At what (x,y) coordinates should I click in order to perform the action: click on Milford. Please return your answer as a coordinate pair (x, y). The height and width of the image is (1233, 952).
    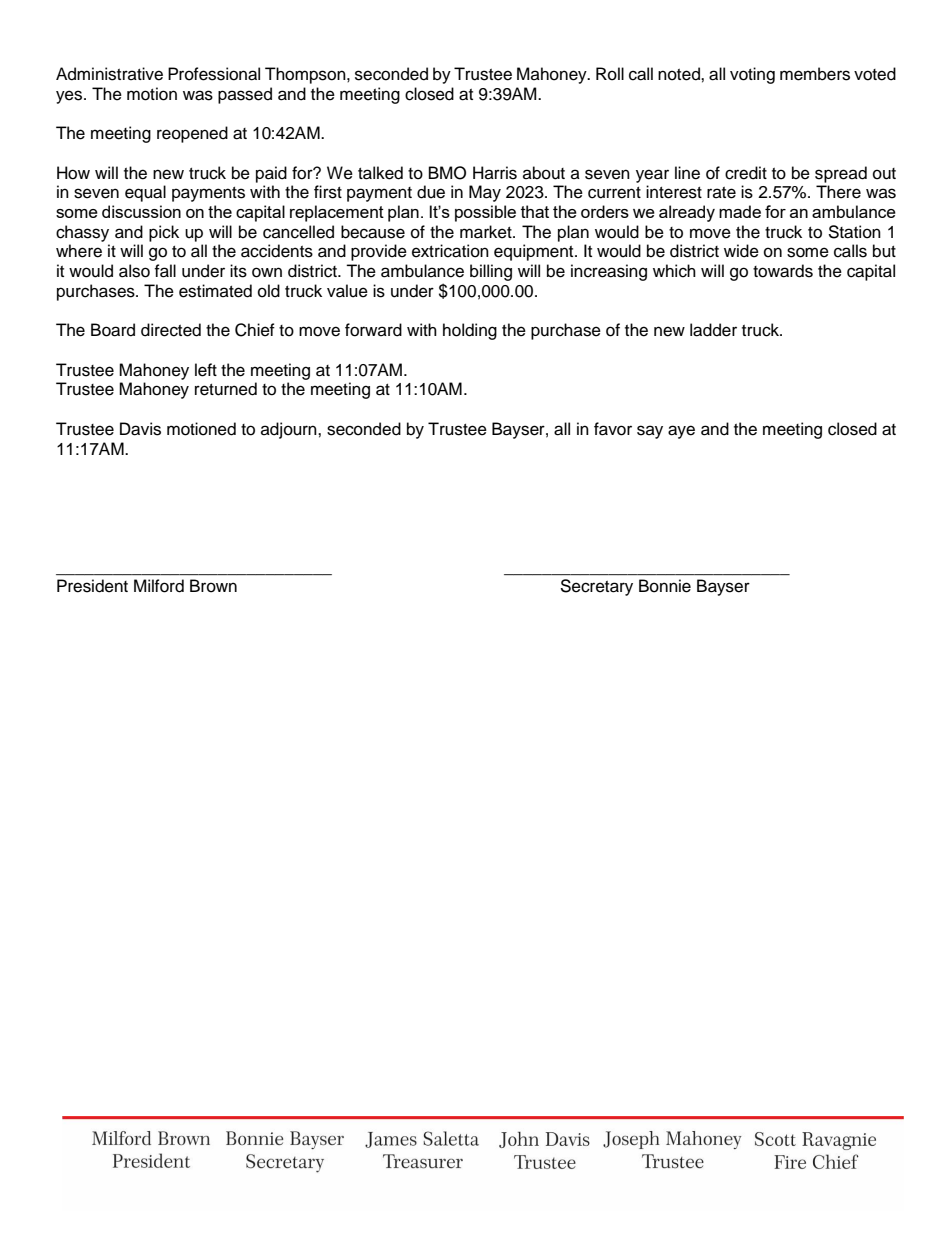
    Looking at the image, I should click on (159, 586).
